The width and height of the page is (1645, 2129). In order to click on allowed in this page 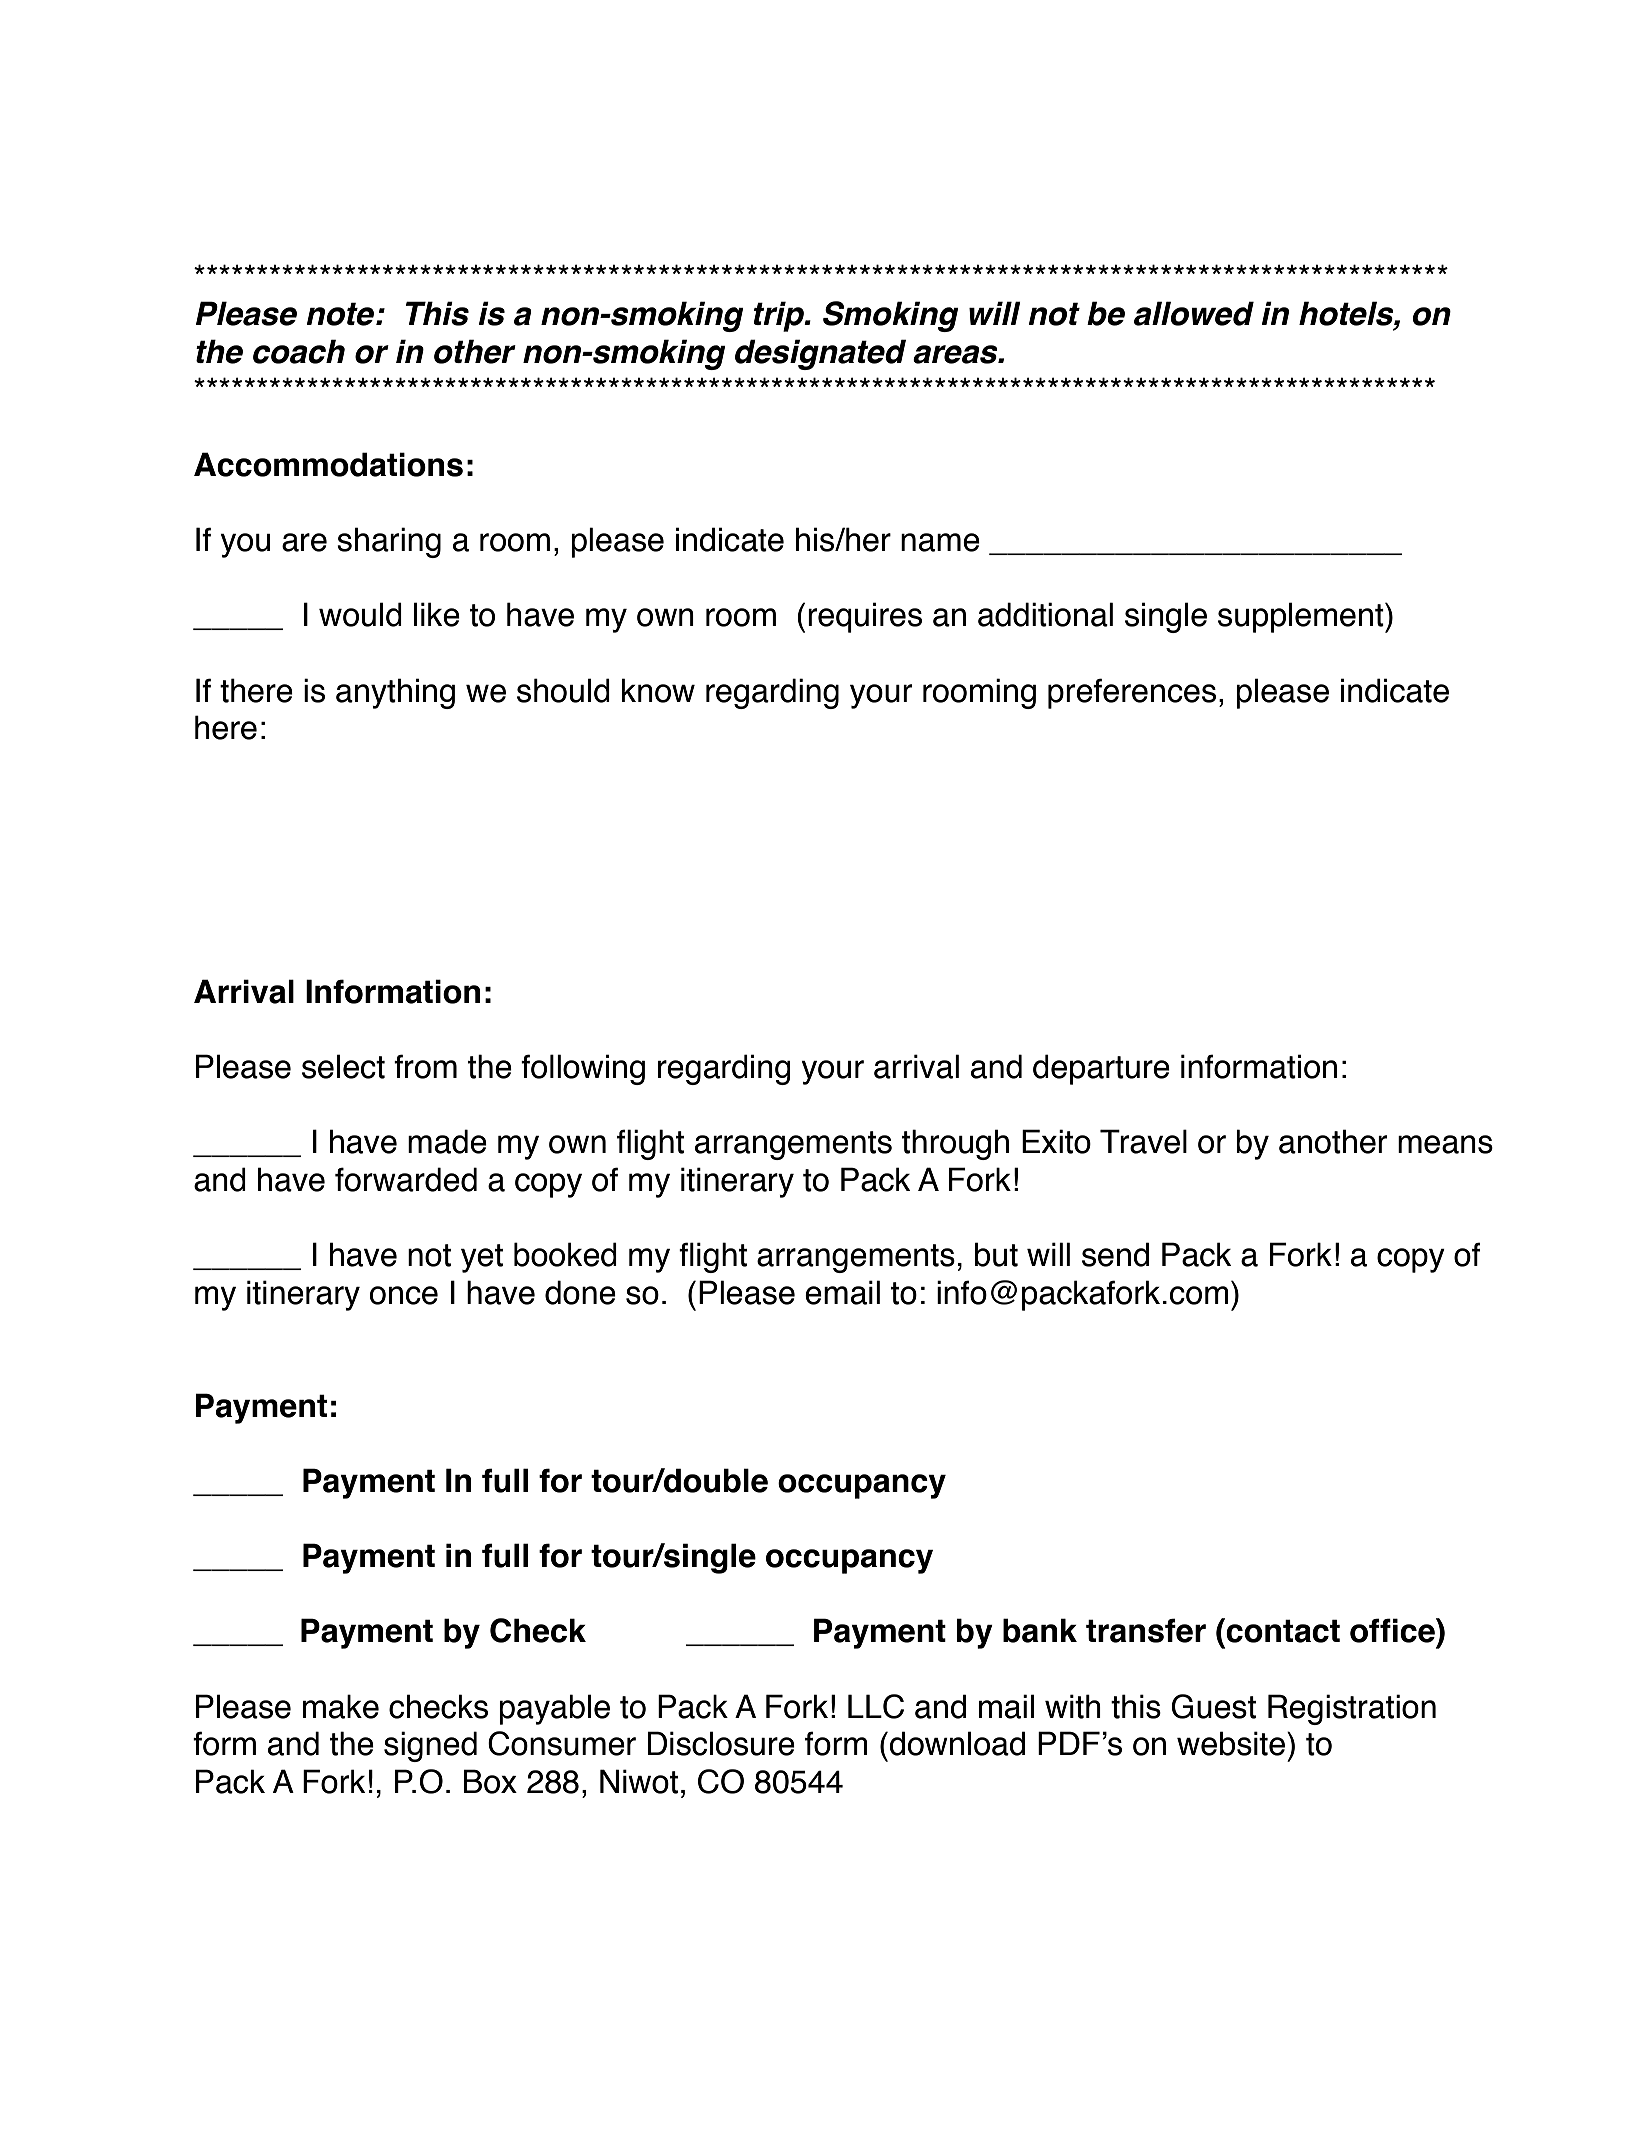, I will do `click(1194, 313)`.
